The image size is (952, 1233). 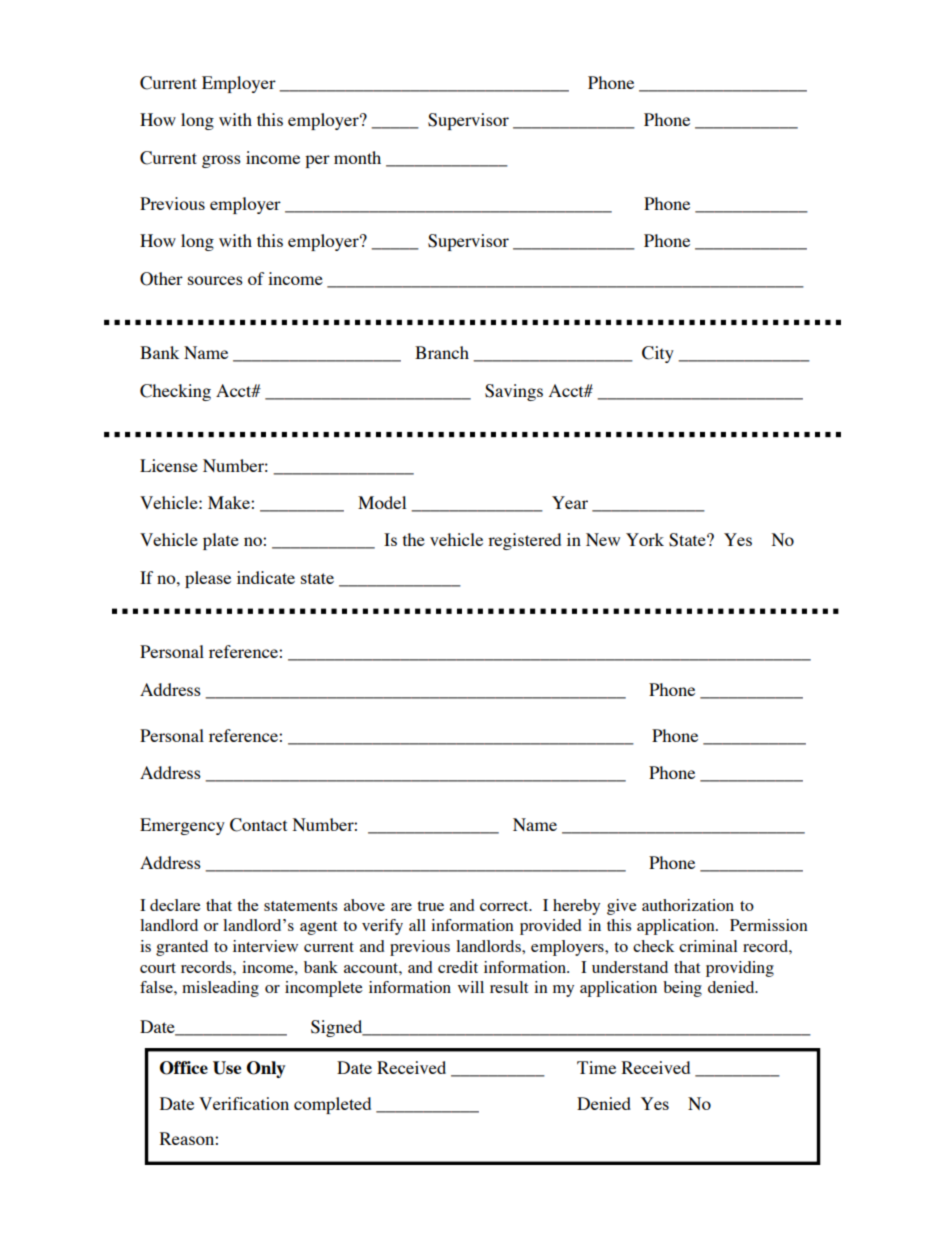 I want to click on will, so click(x=471, y=987).
